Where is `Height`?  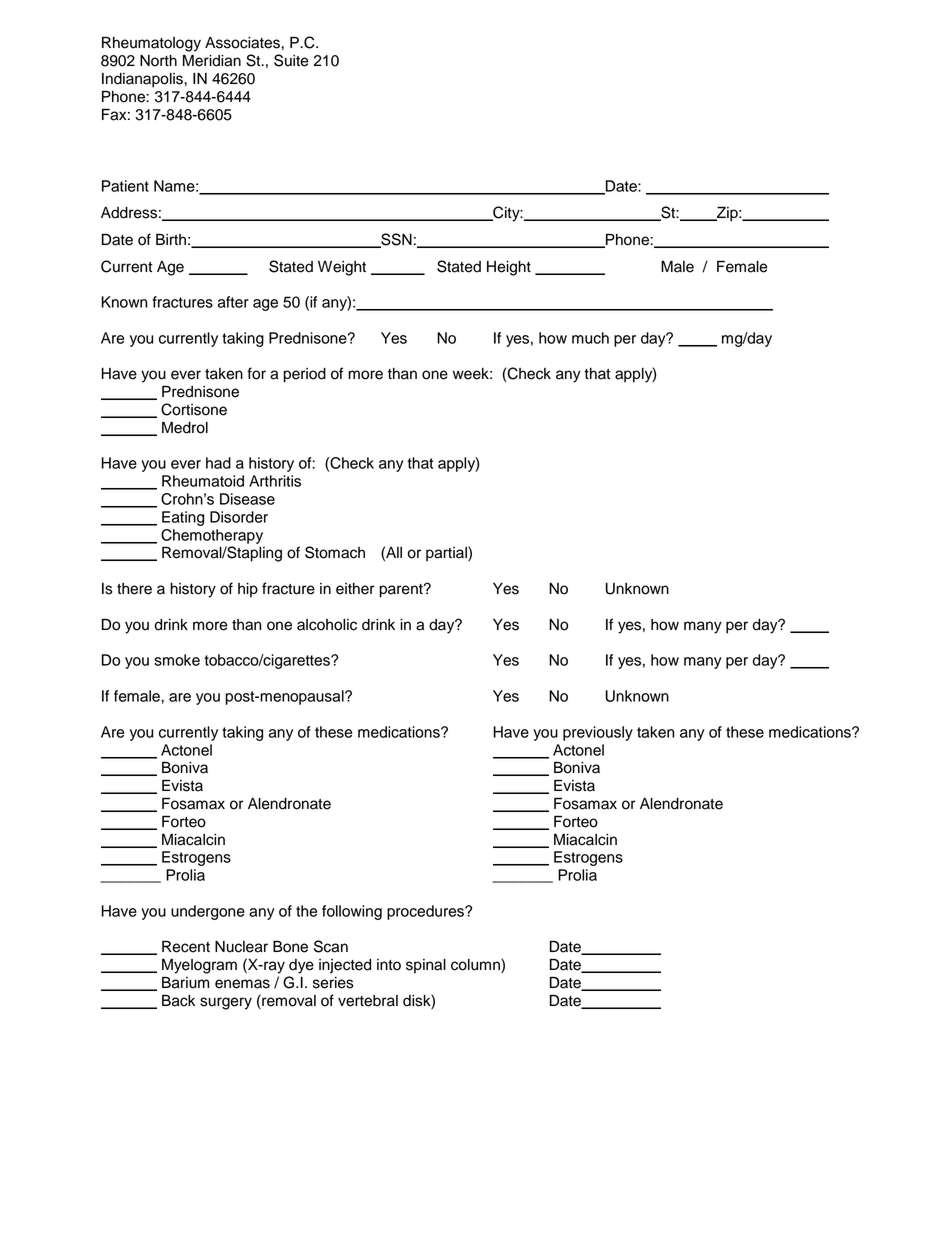
Height is located at coordinates (509, 268).
